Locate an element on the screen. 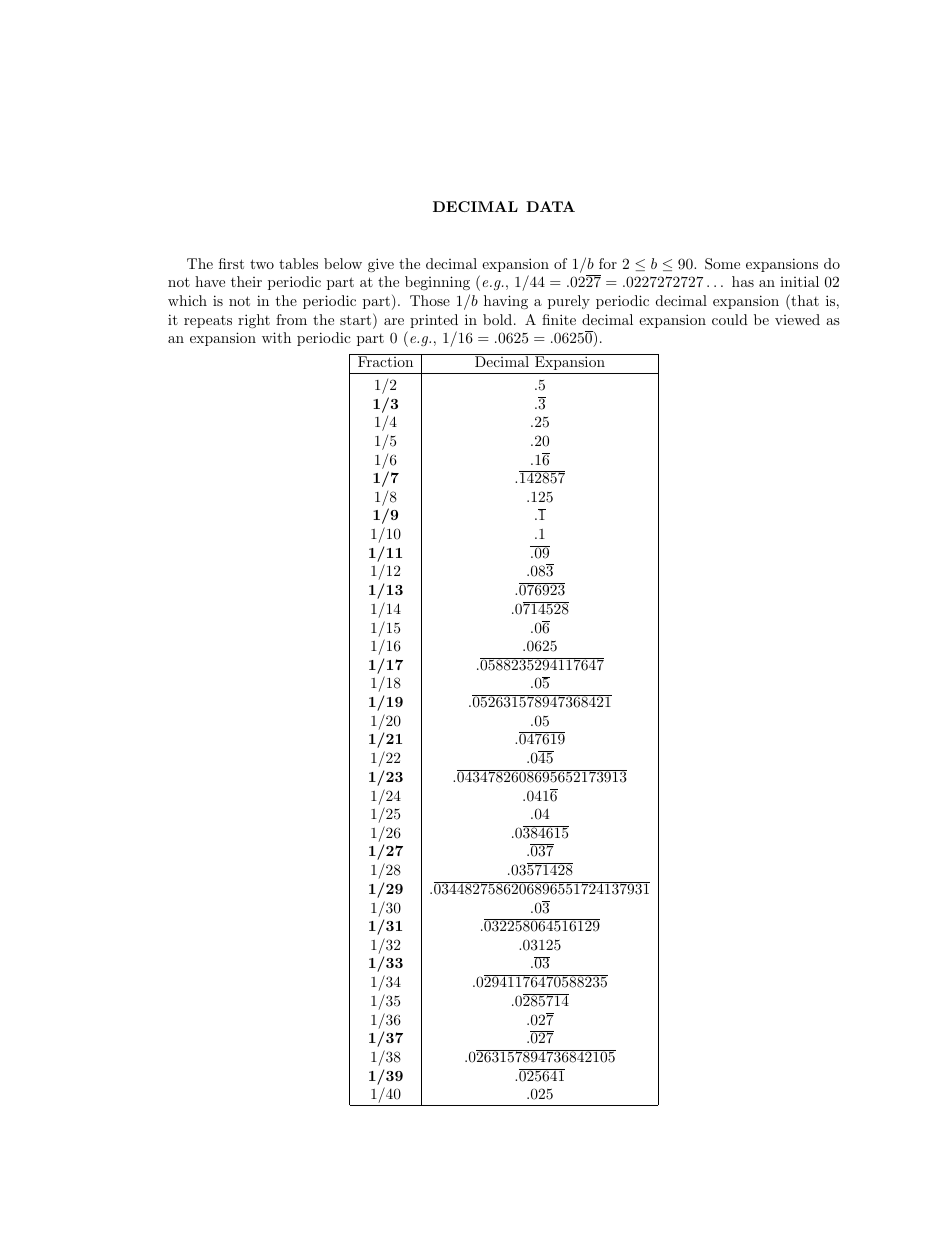 The width and height of the screenshot is (952, 1233). right is located at coordinates (254, 321).
